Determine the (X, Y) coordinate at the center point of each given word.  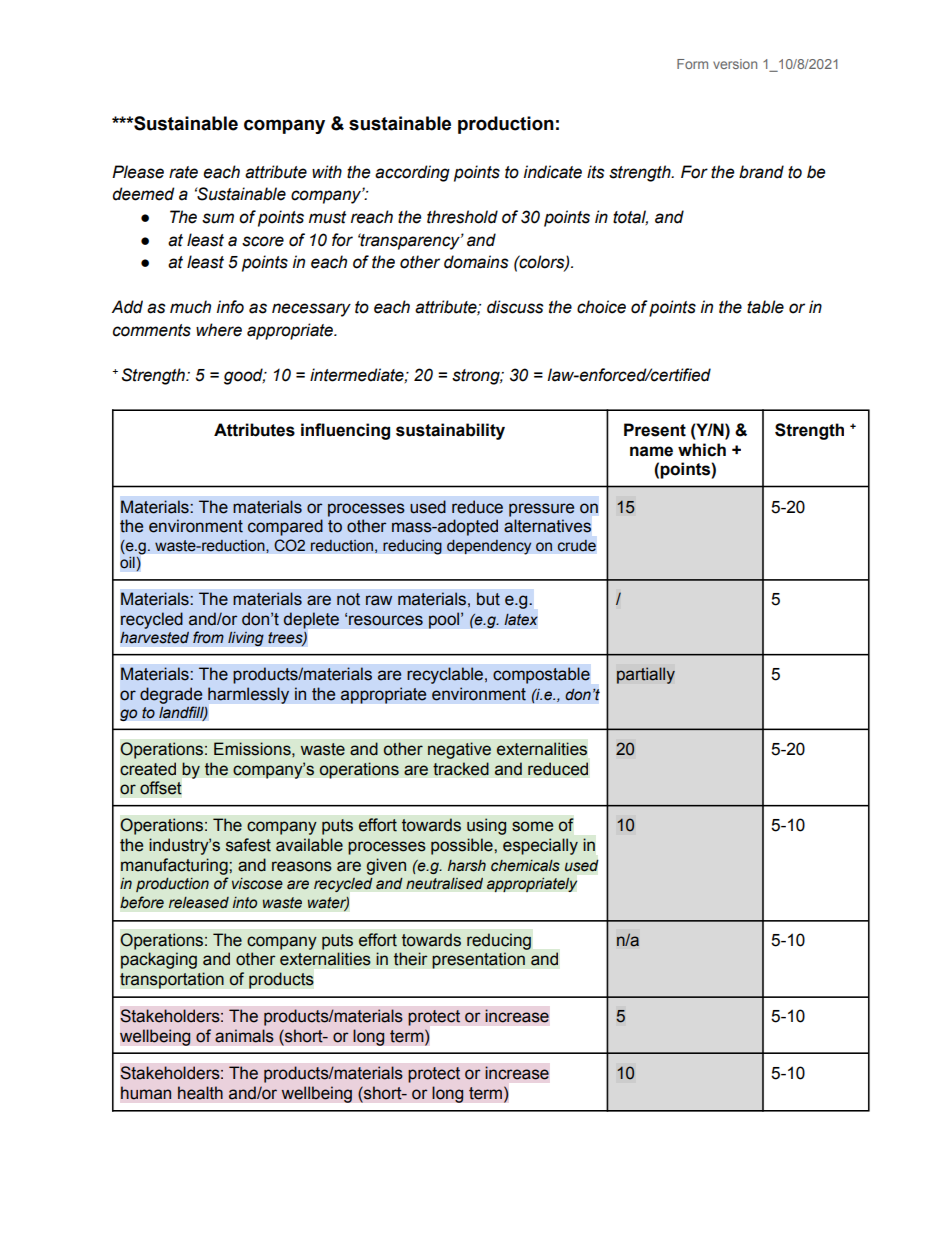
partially (646, 675)
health (200, 1093)
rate (183, 172)
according (412, 173)
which (702, 450)
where (219, 330)
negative (459, 750)
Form (692, 64)
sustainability (450, 431)
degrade (171, 695)
